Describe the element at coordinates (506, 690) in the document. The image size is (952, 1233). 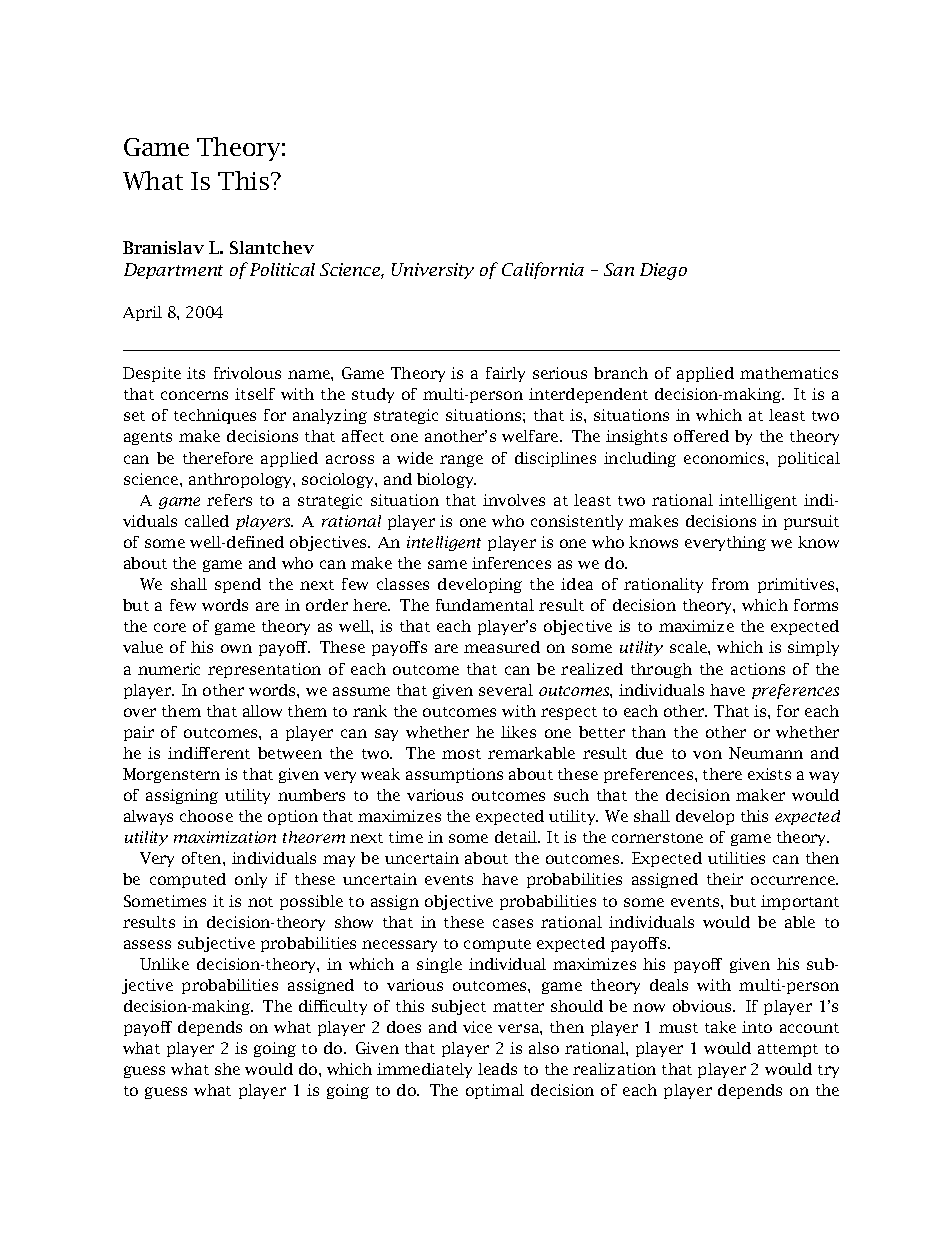
I see `several` at that location.
